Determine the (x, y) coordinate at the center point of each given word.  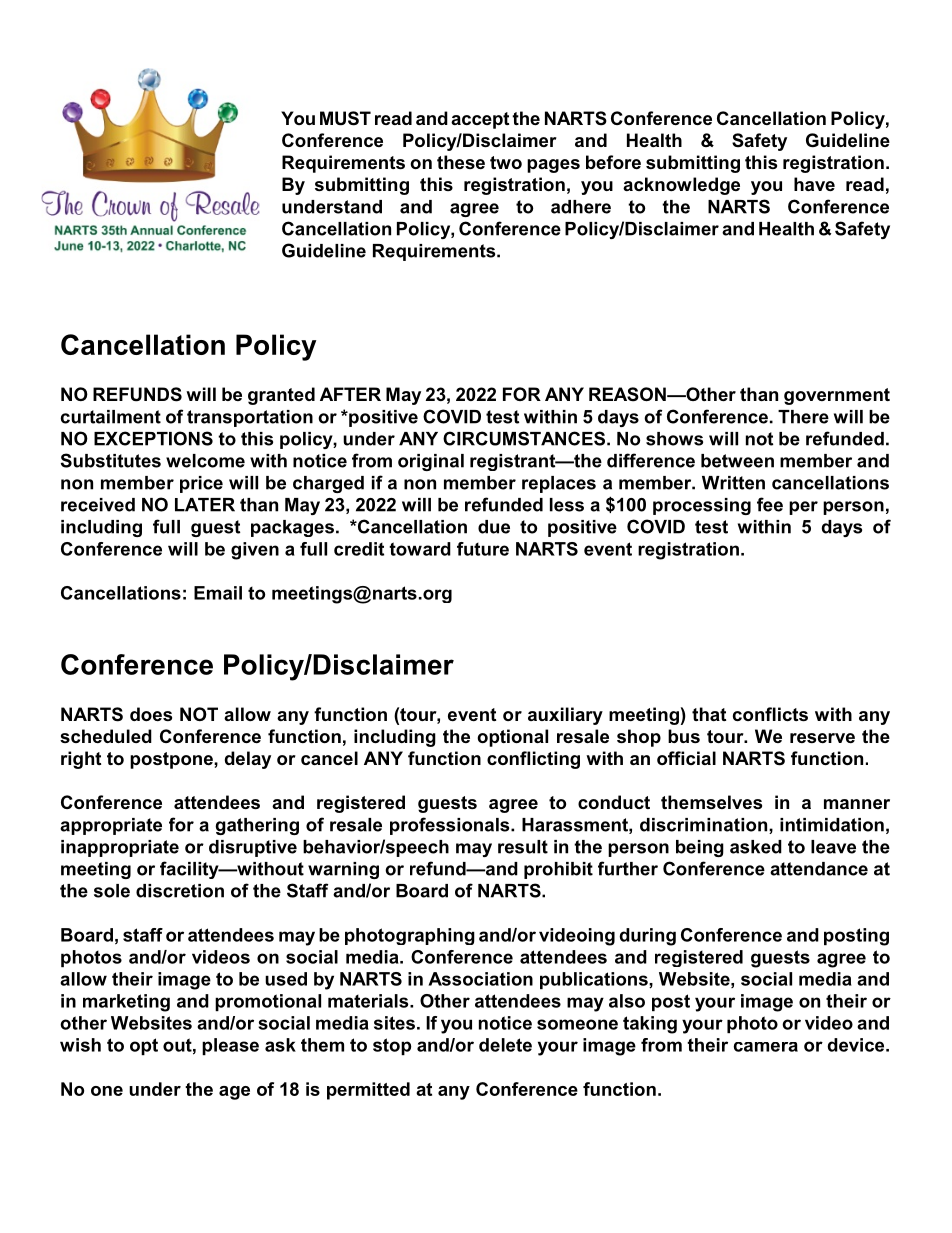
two (506, 162)
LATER (205, 505)
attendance (819, 869)
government (837, 396)
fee (770, 504)
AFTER (350, 394)
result (523, 847)
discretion (180, 891)
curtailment (111, 417)
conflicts (770, 714)
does (151, 714)
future (483, 549)
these (461, 162)
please (230, 1046)
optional (512, 738)
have (814, 184)
